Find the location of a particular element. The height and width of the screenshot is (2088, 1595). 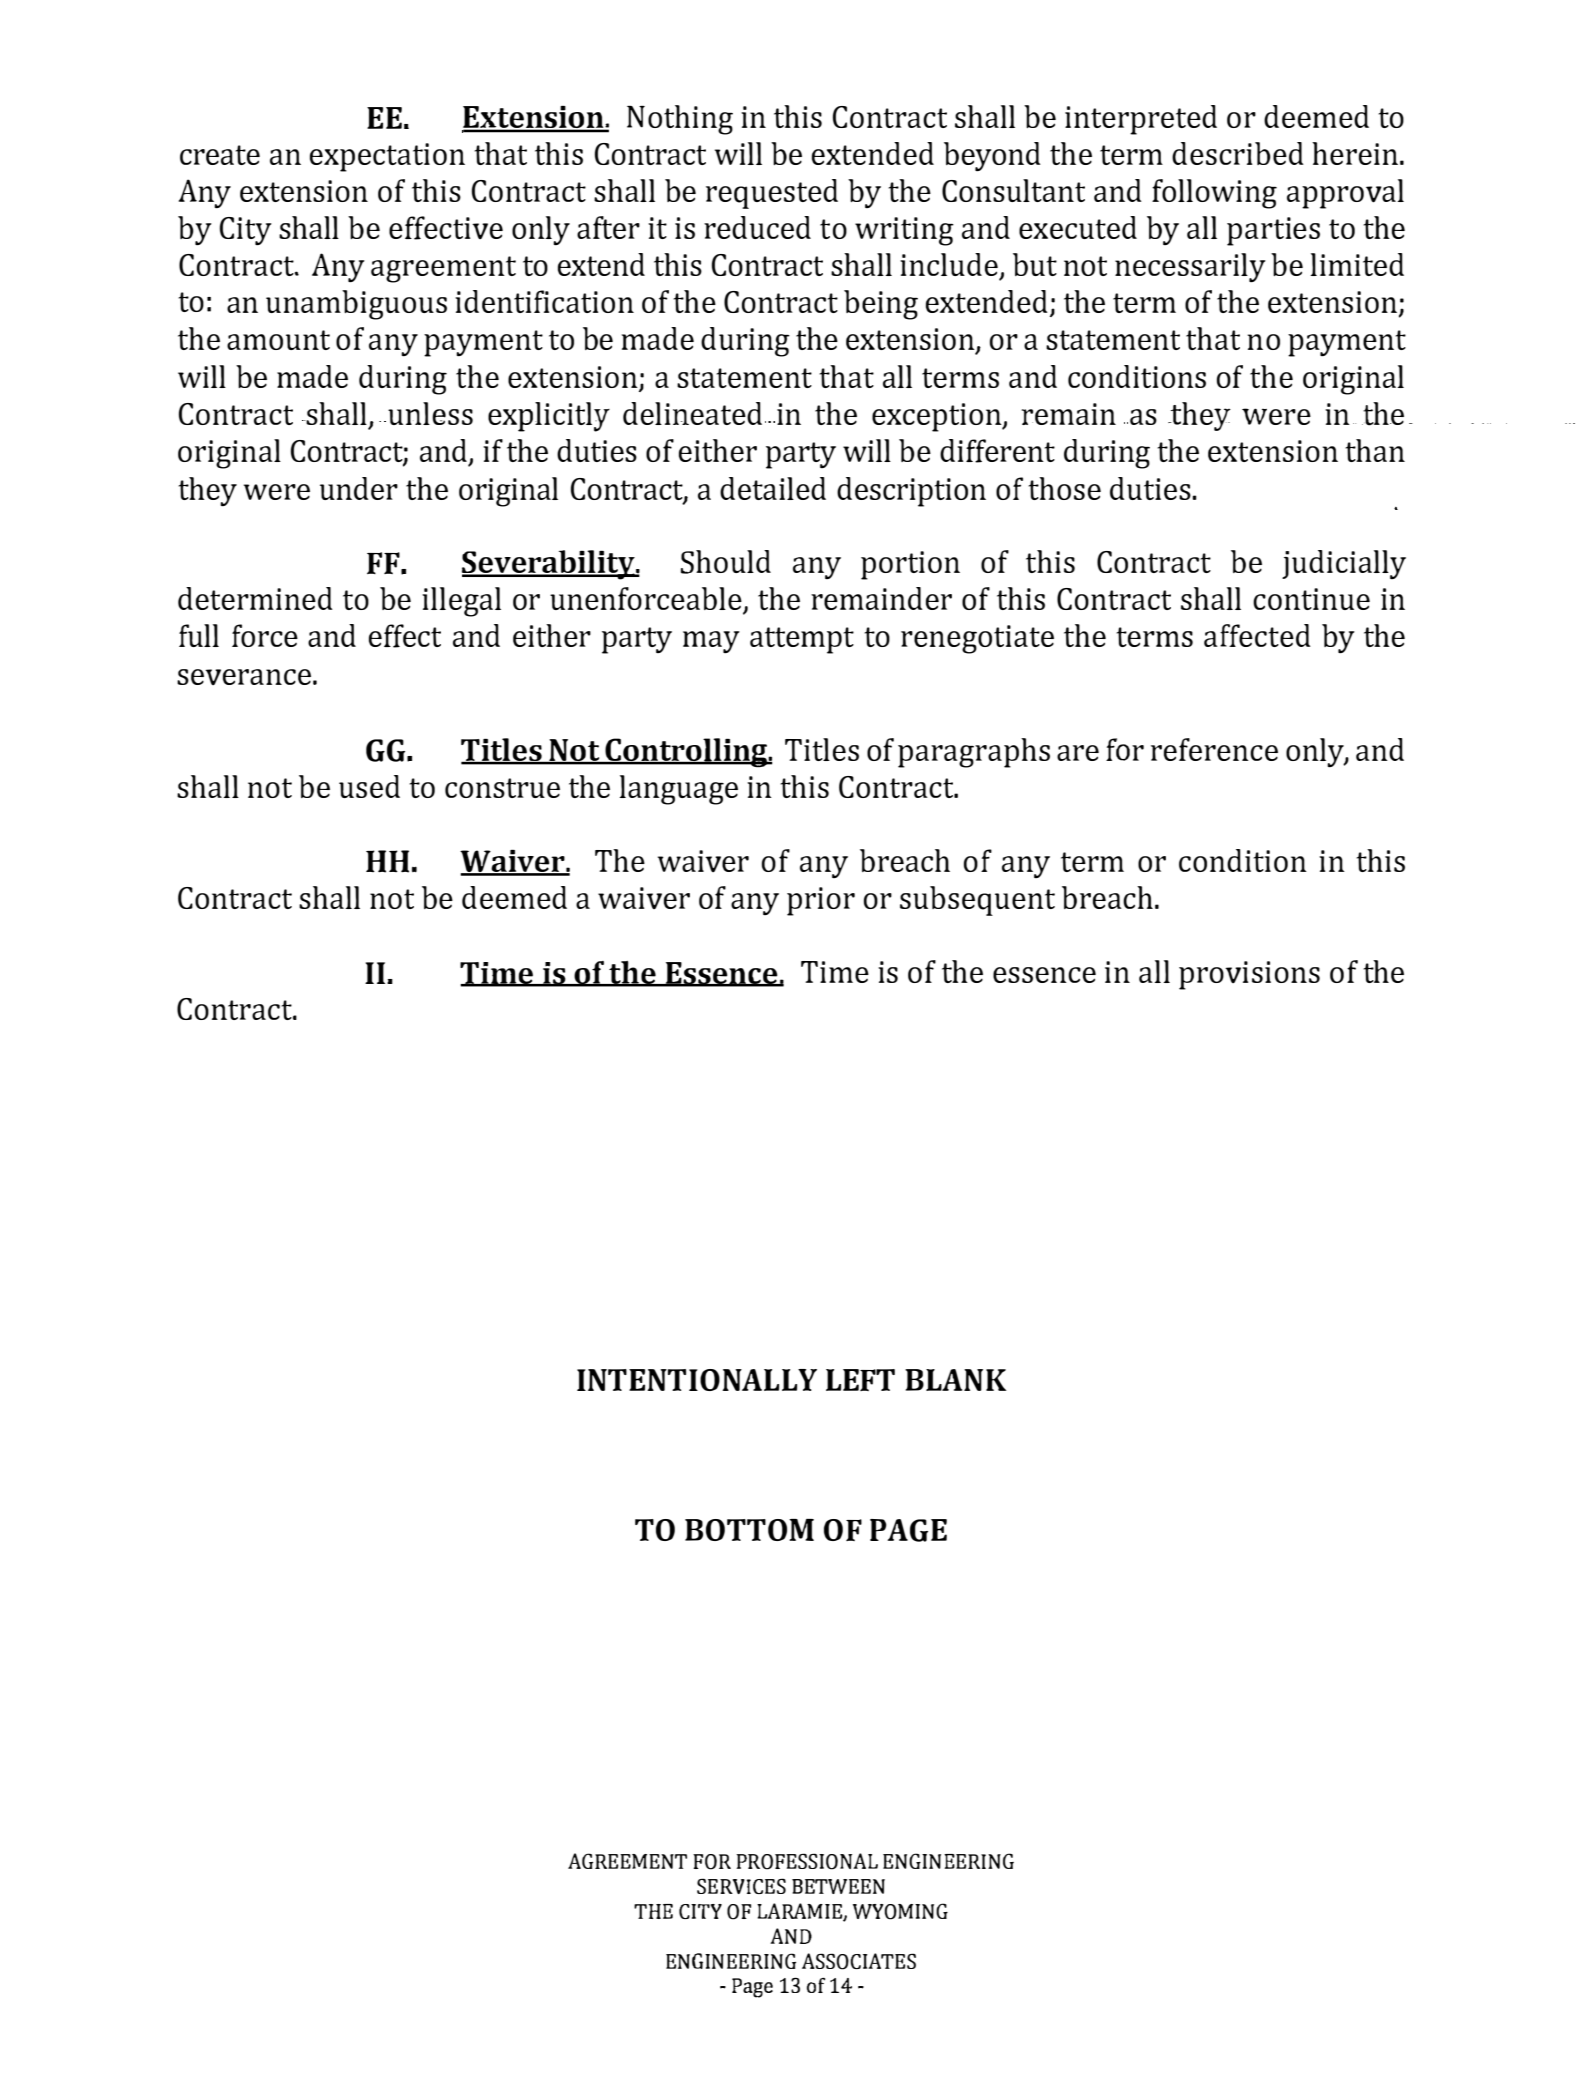

requested is located at coordinates (772, 194).
